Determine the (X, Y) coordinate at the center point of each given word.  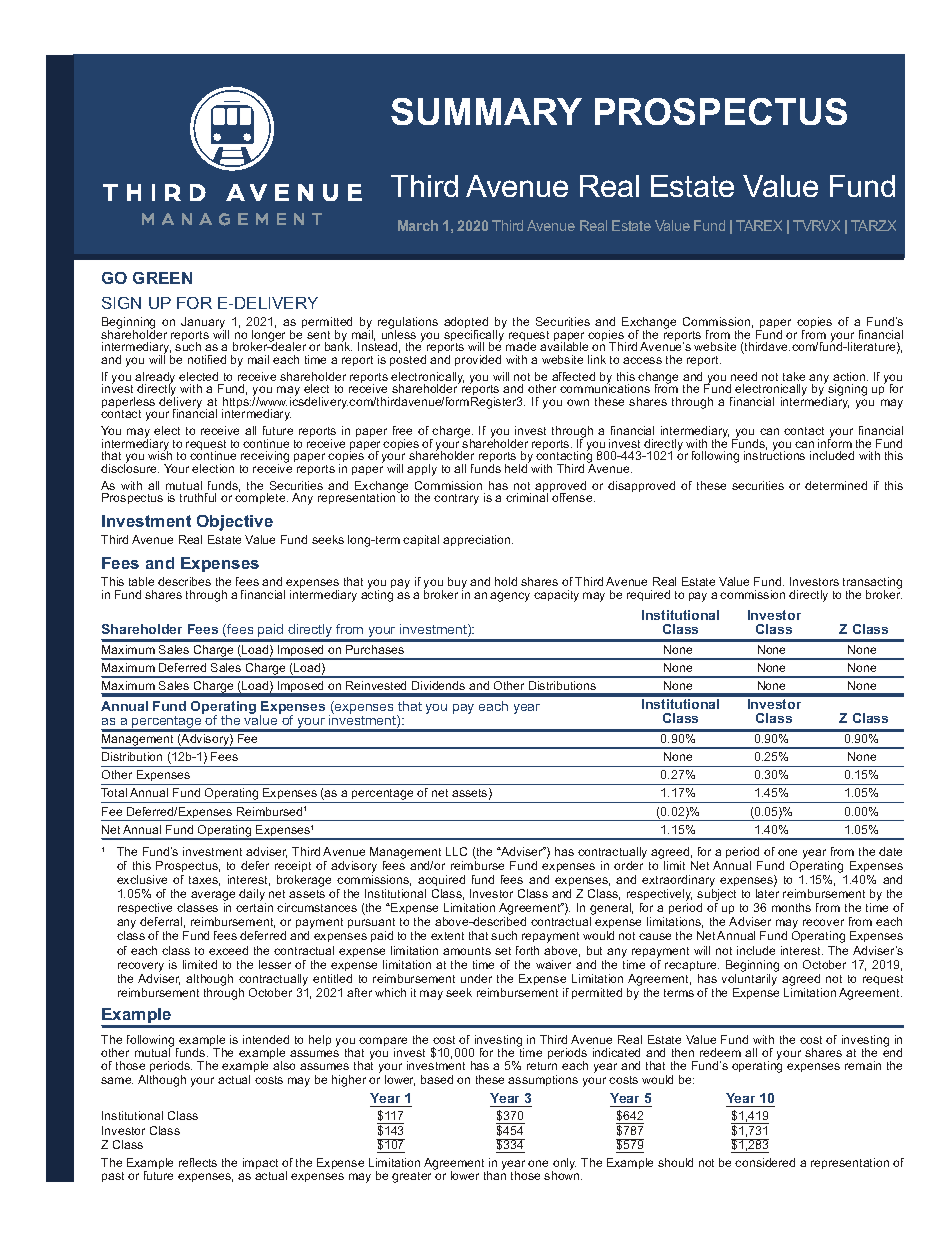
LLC (456, 851)
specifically (474, 336)
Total (114, 792)
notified (207, 359)
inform (835, 442)
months (791, 907)
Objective (235, 523)
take (794, 376)
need (744, 376)
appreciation (478, 540)
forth (527, 950)
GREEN (162, 278)
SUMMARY (486, 111)
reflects (198, 1162)
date (890, 851)
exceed (228, 950)
